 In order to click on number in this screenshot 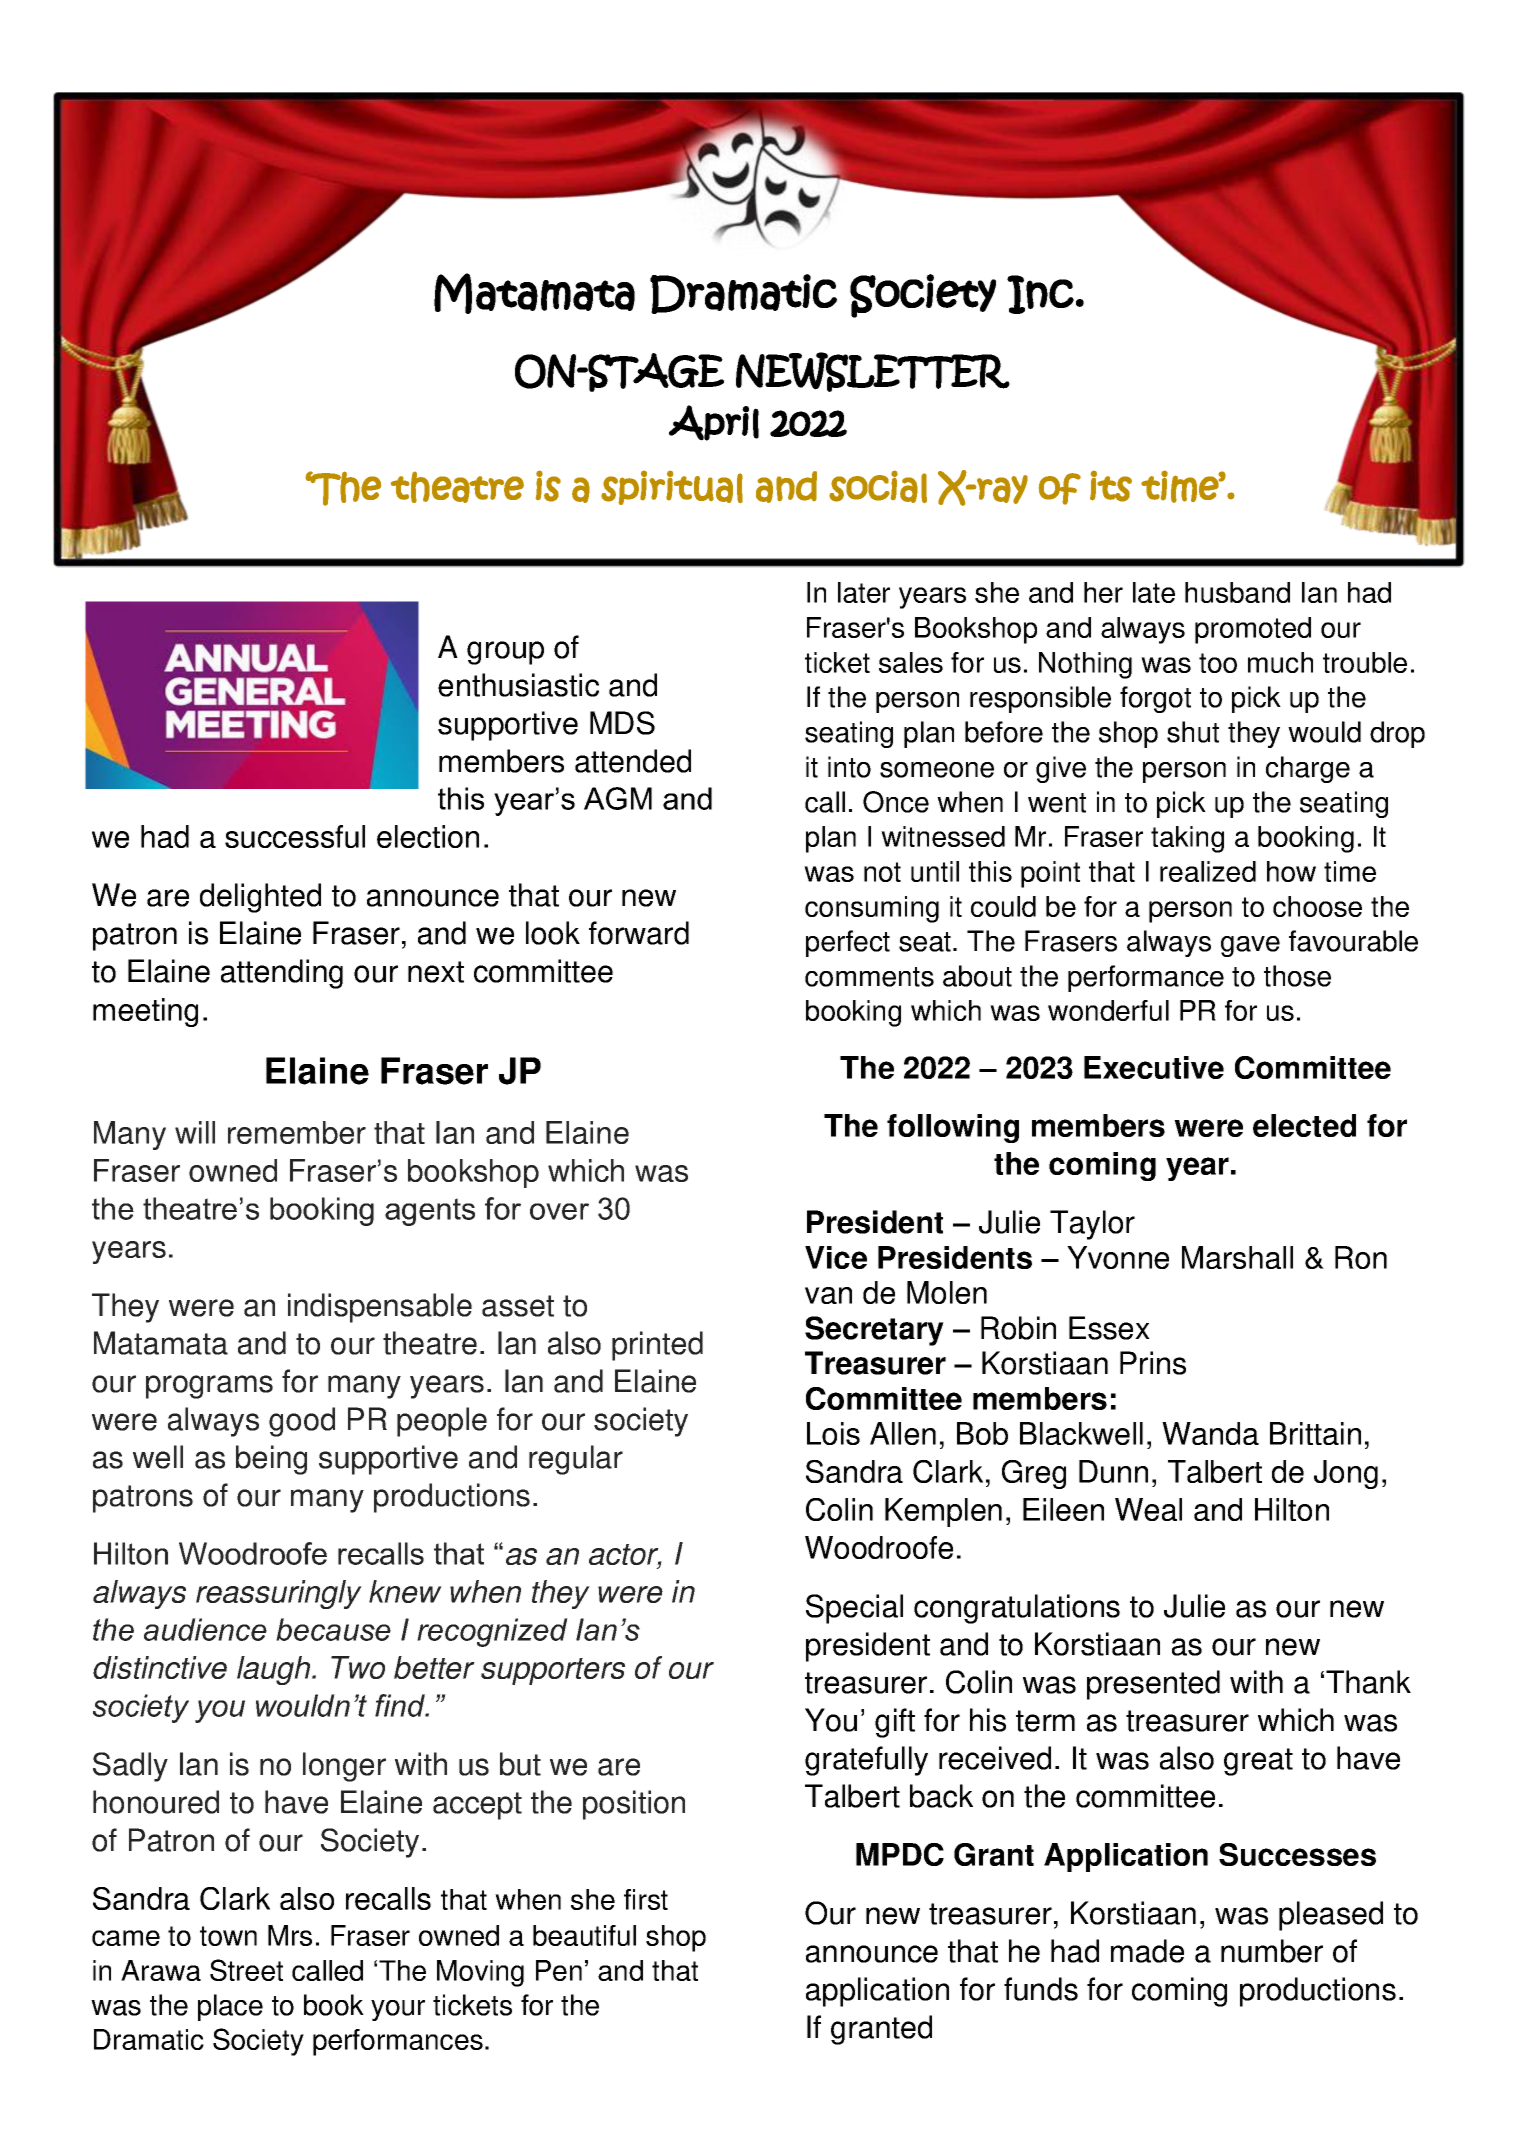, I will do `click(1272, 1951)`.
